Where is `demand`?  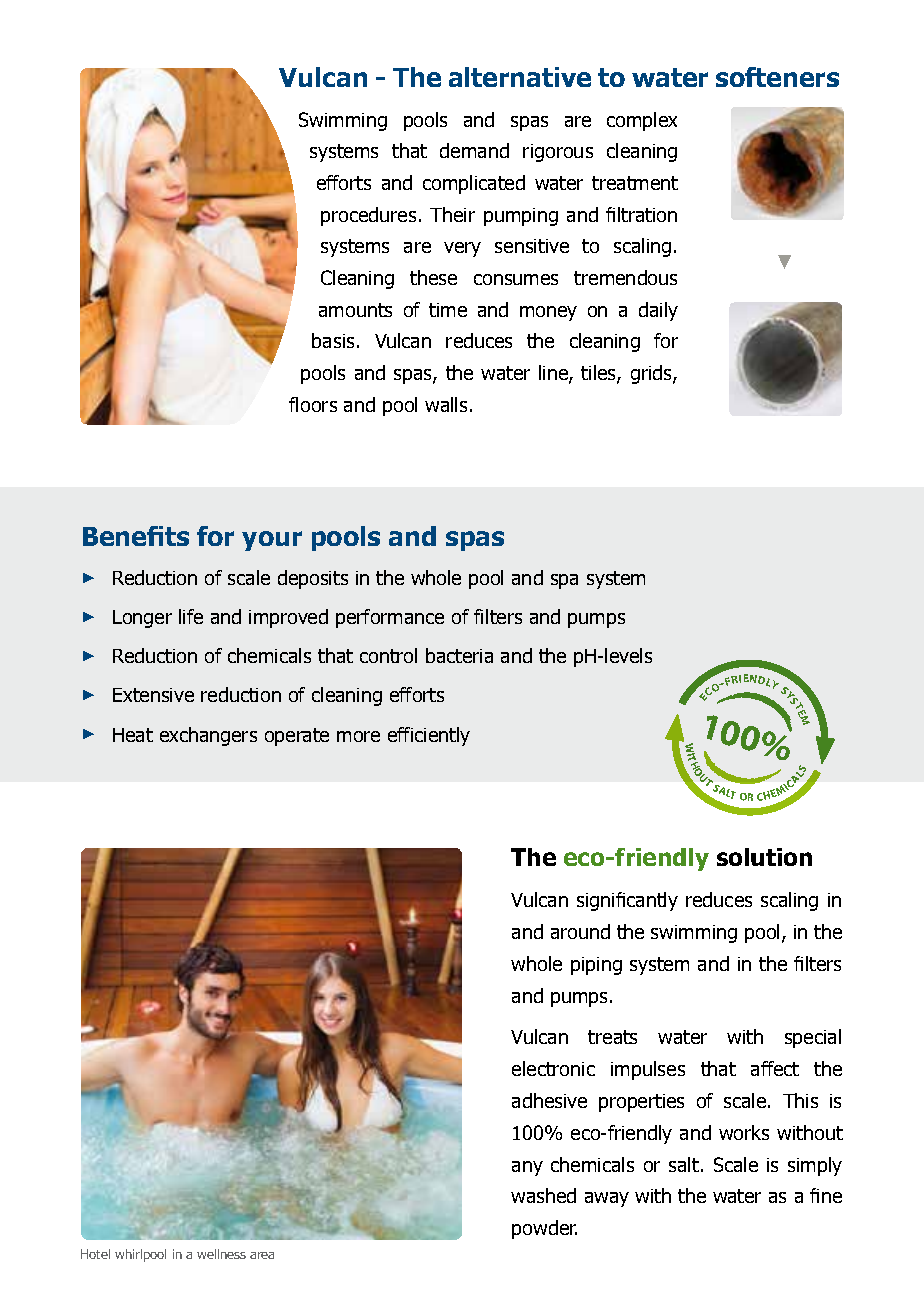 demand is located at coordinates (474, 150).
